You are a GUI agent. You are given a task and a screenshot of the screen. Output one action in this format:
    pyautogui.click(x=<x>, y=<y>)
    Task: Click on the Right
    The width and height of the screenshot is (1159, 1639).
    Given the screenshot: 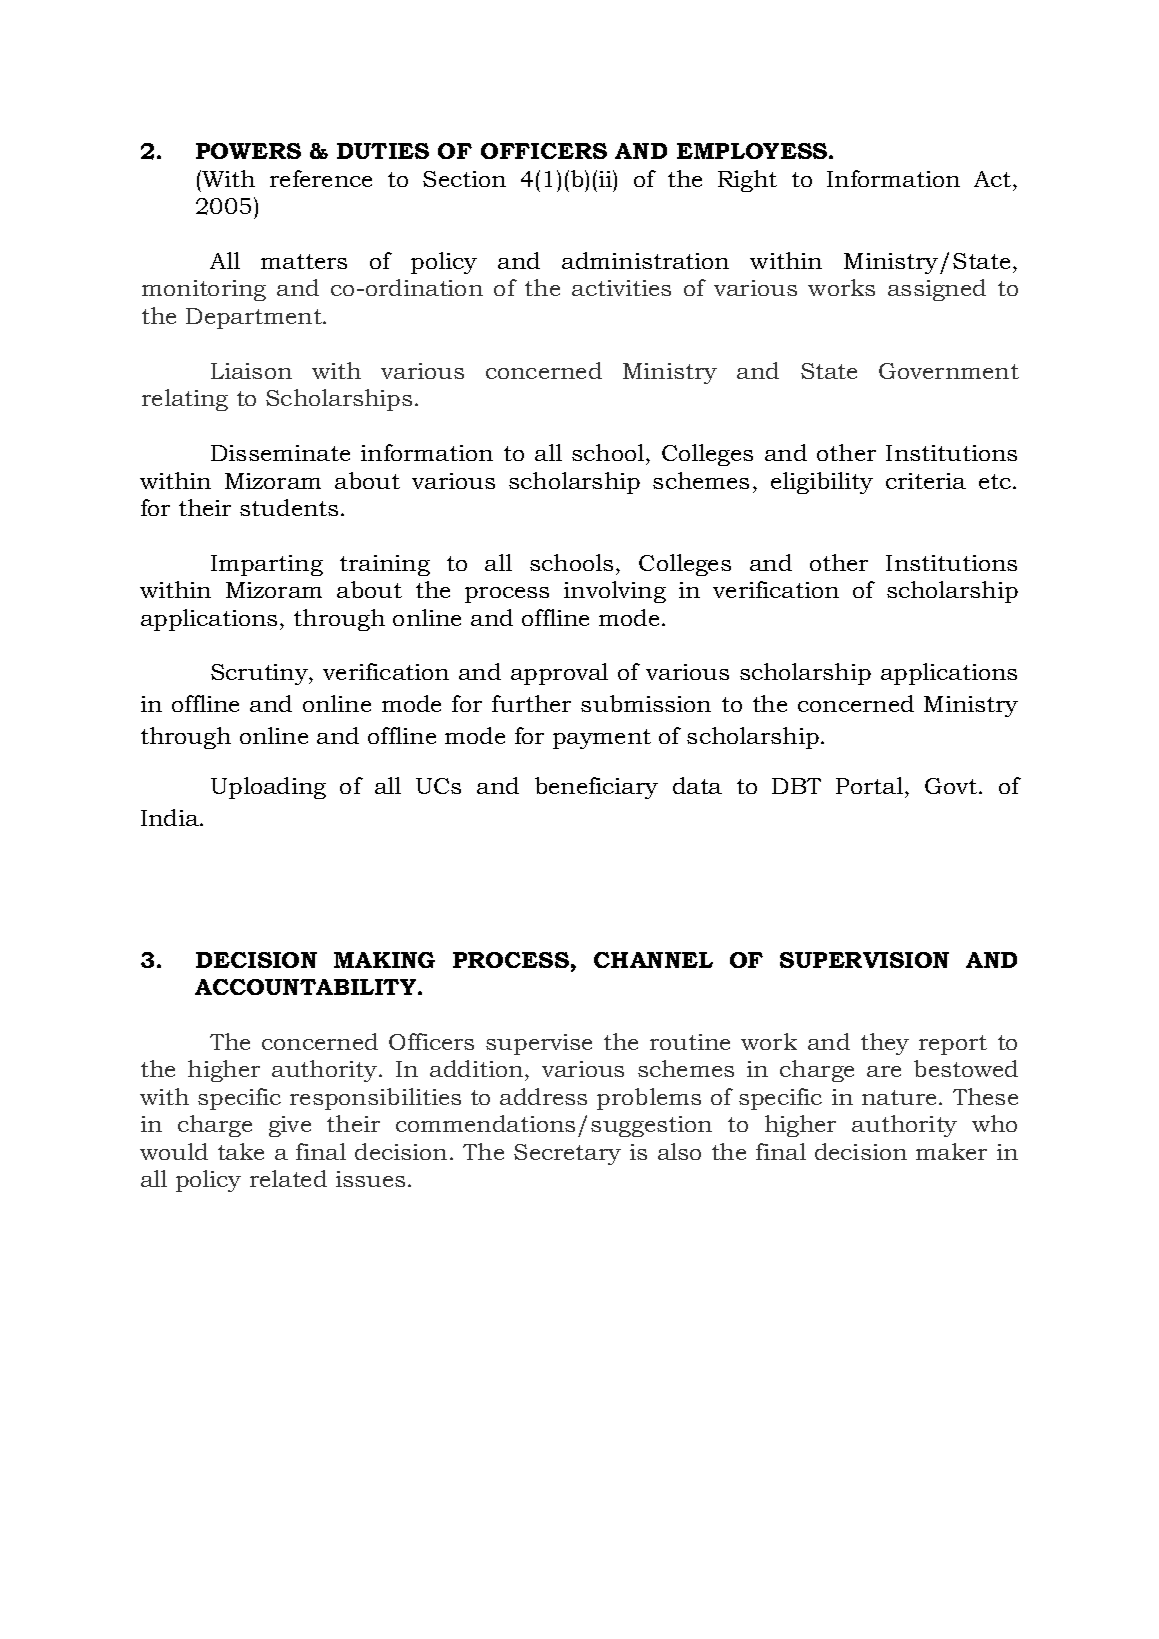 What is the action you would take?
    pyautogui.click(x=747, y=181)
